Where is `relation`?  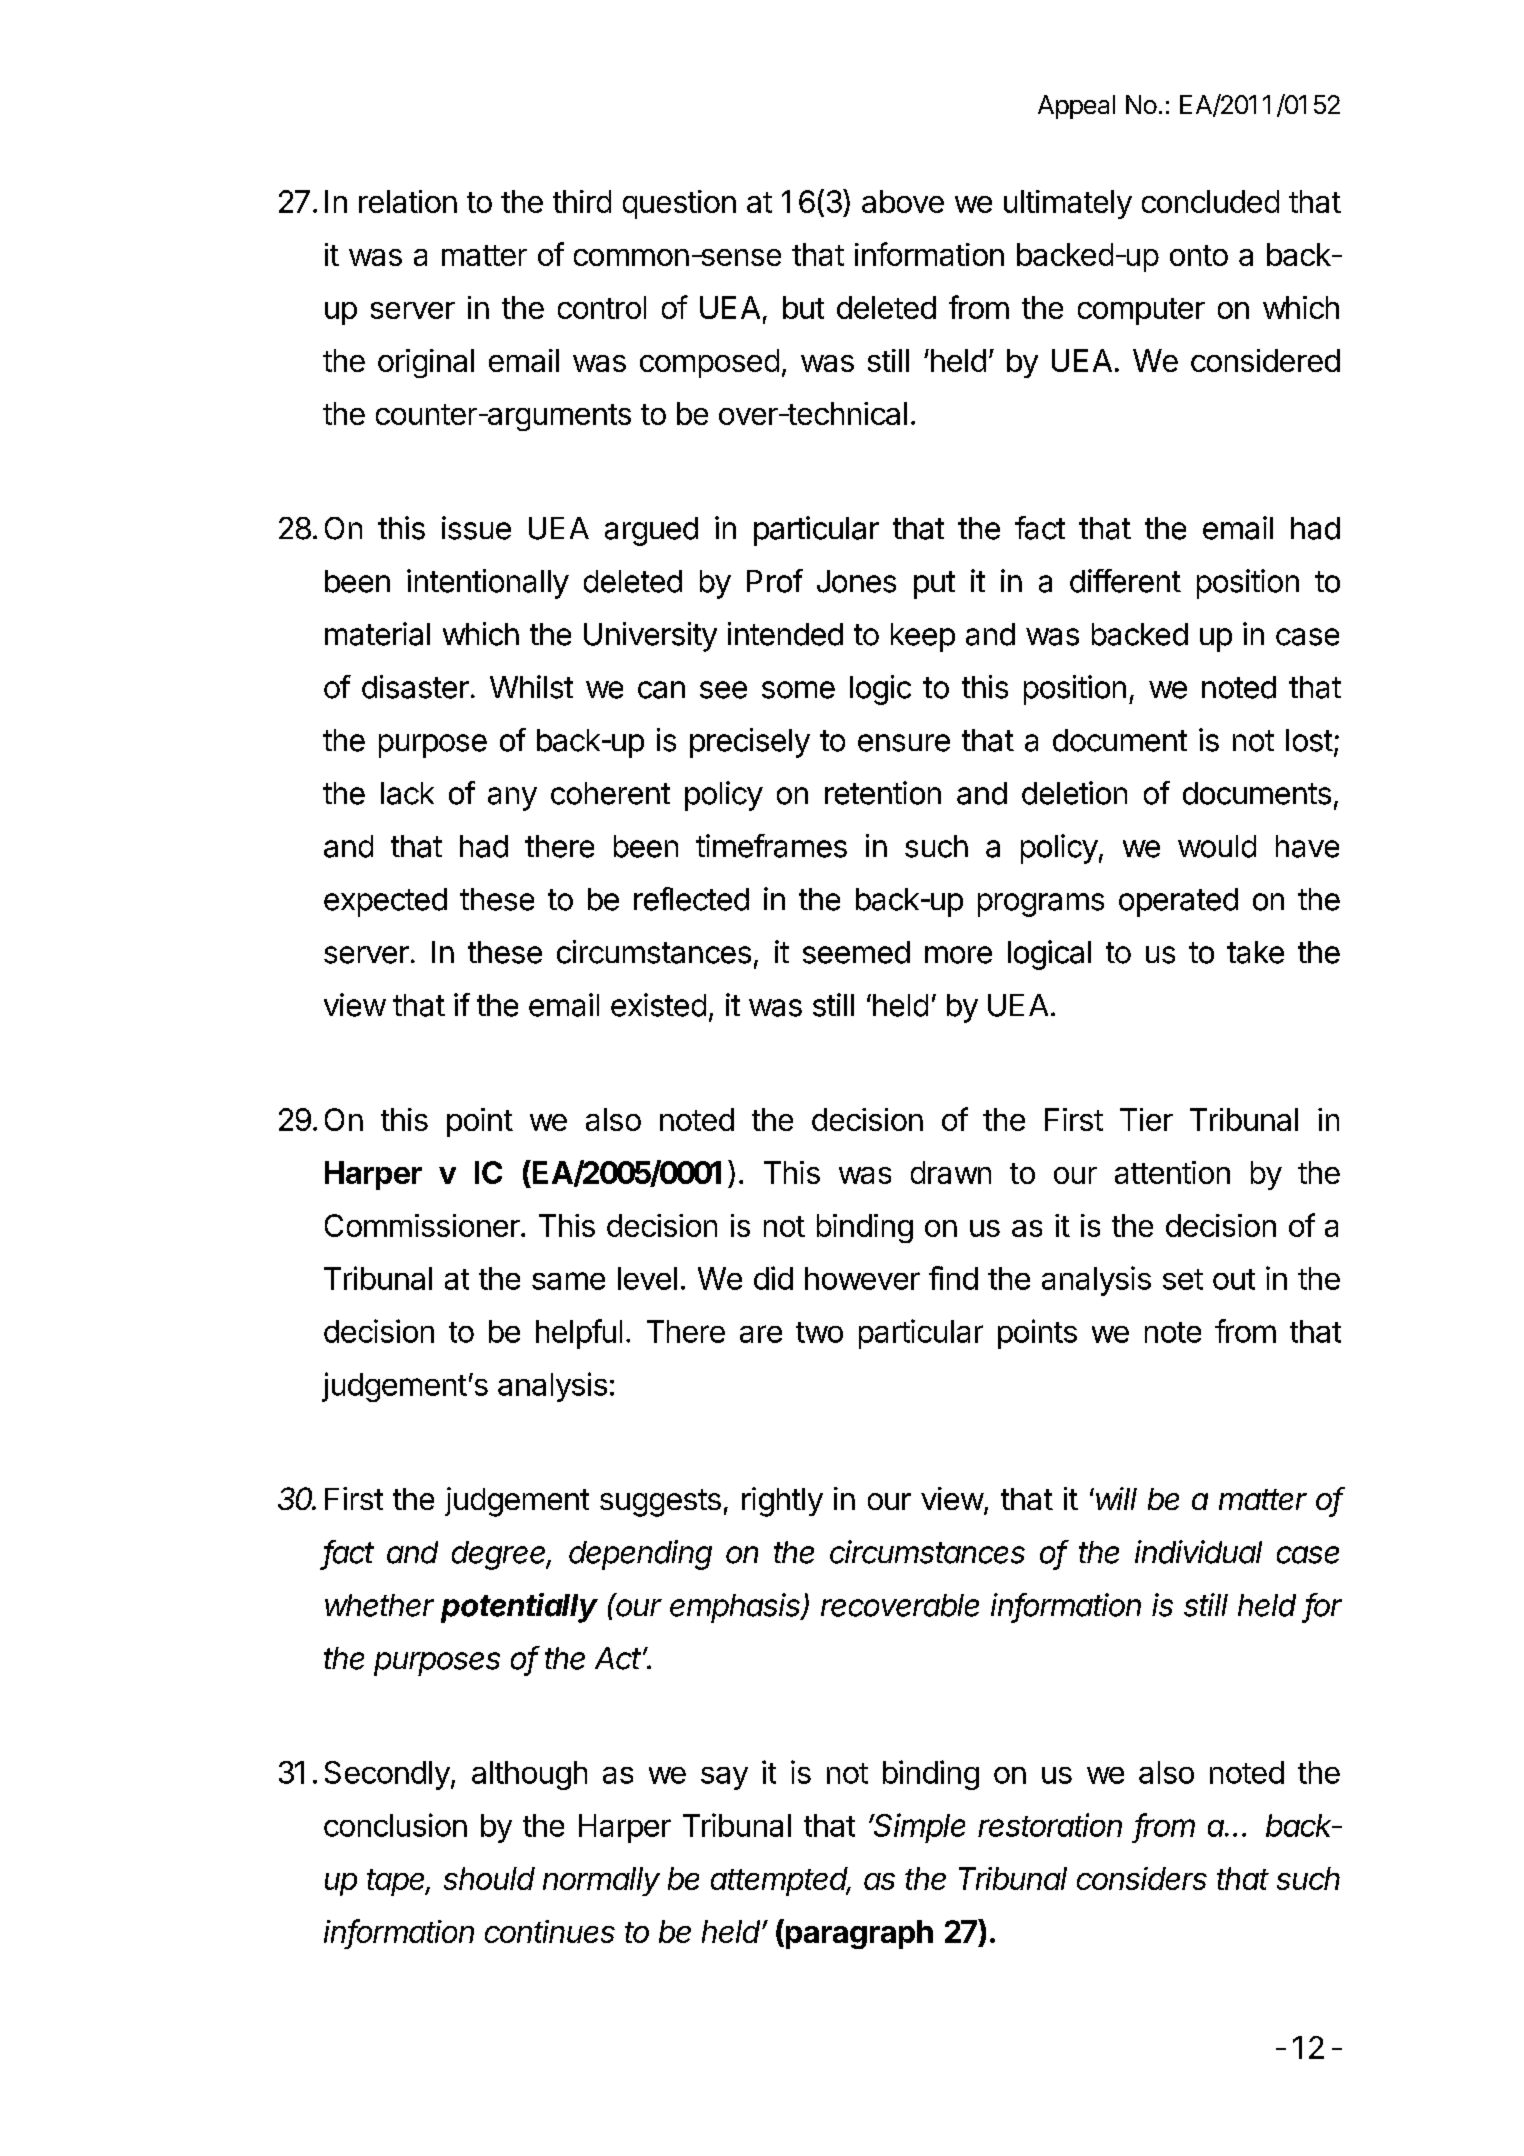
relation is located at coordinates (408, 201).
